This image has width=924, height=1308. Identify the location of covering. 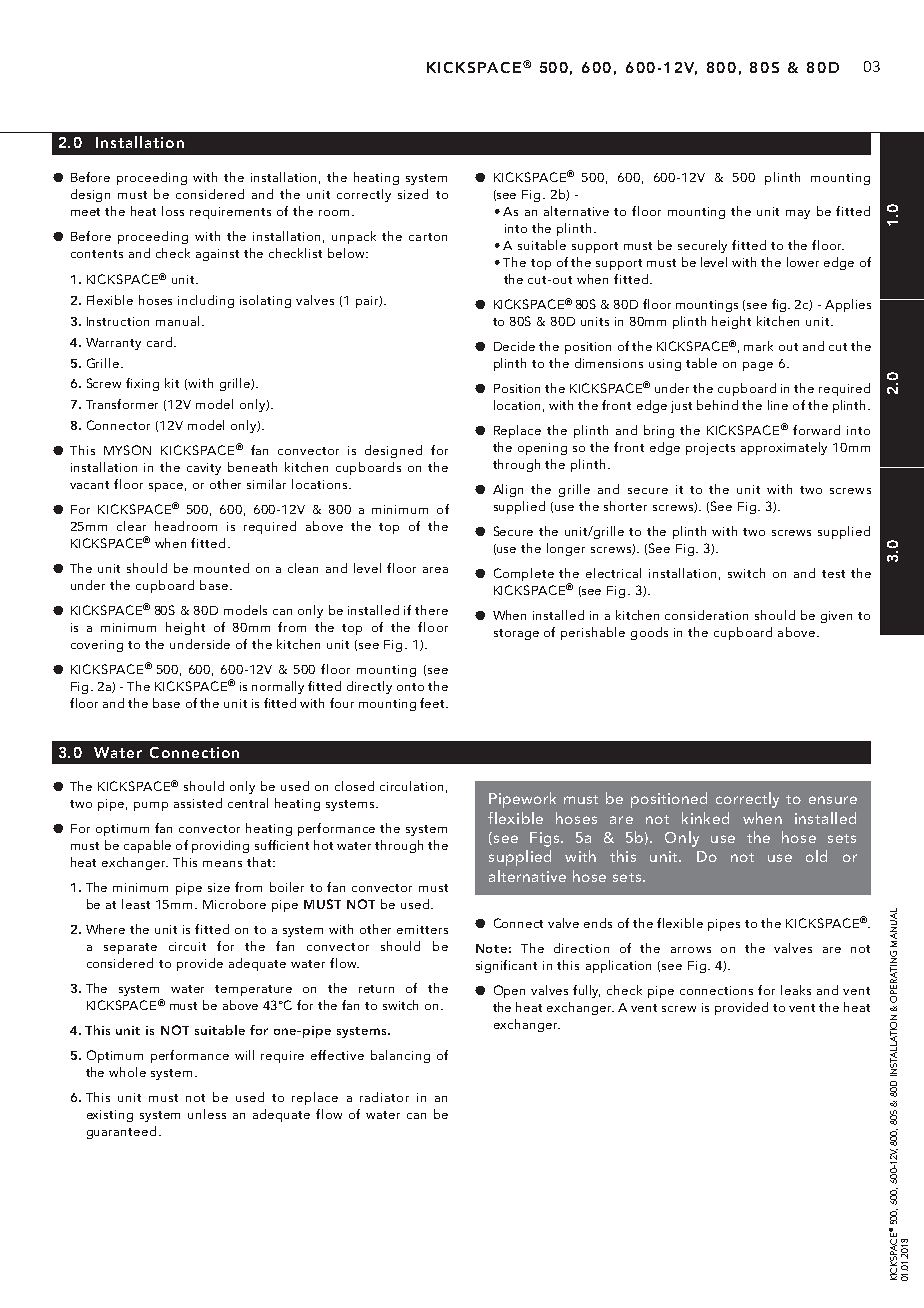
(97, 646).
